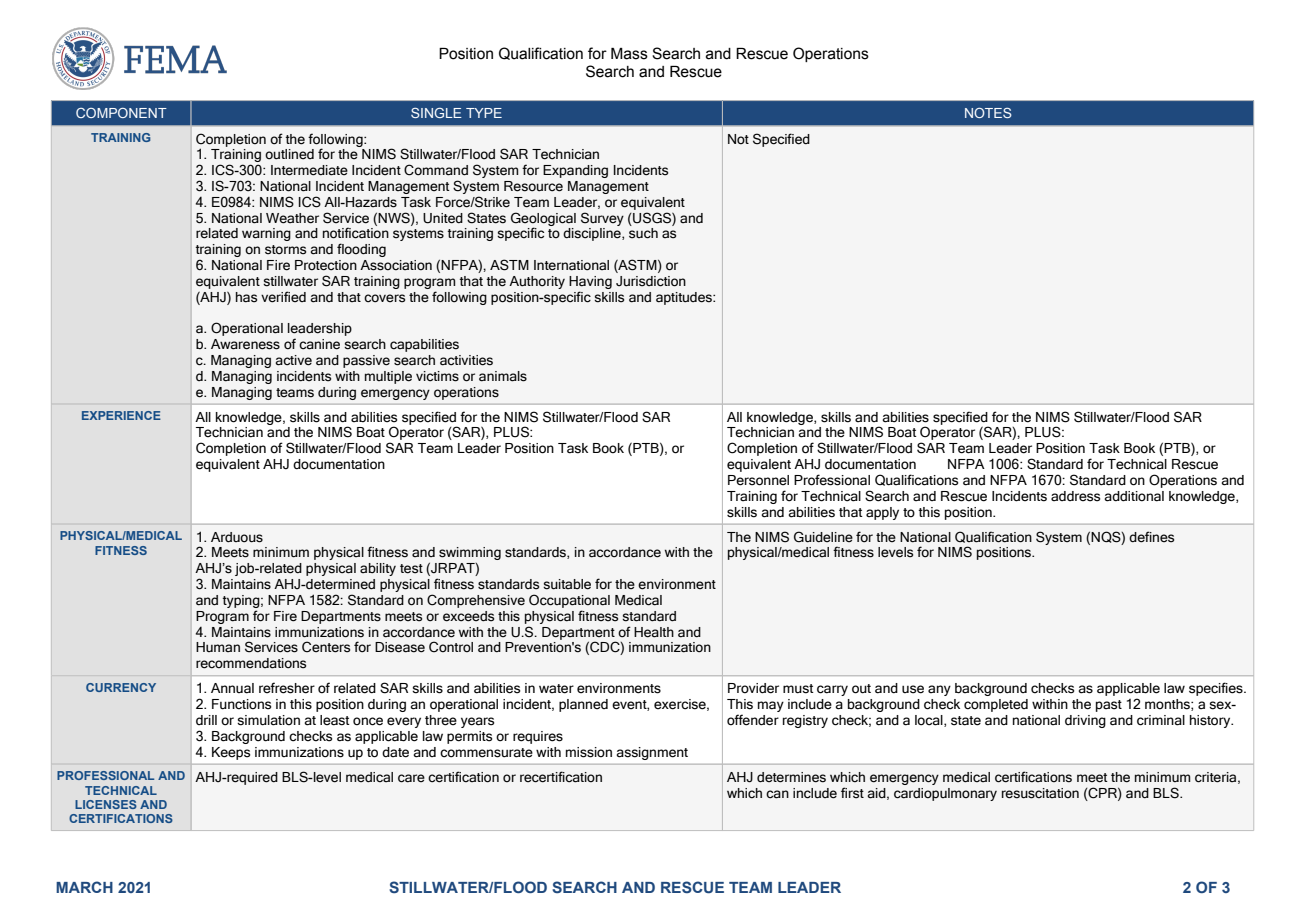  Describe the element at coordinates (685, 298) in the image. I see `aptitudes` at that location.
